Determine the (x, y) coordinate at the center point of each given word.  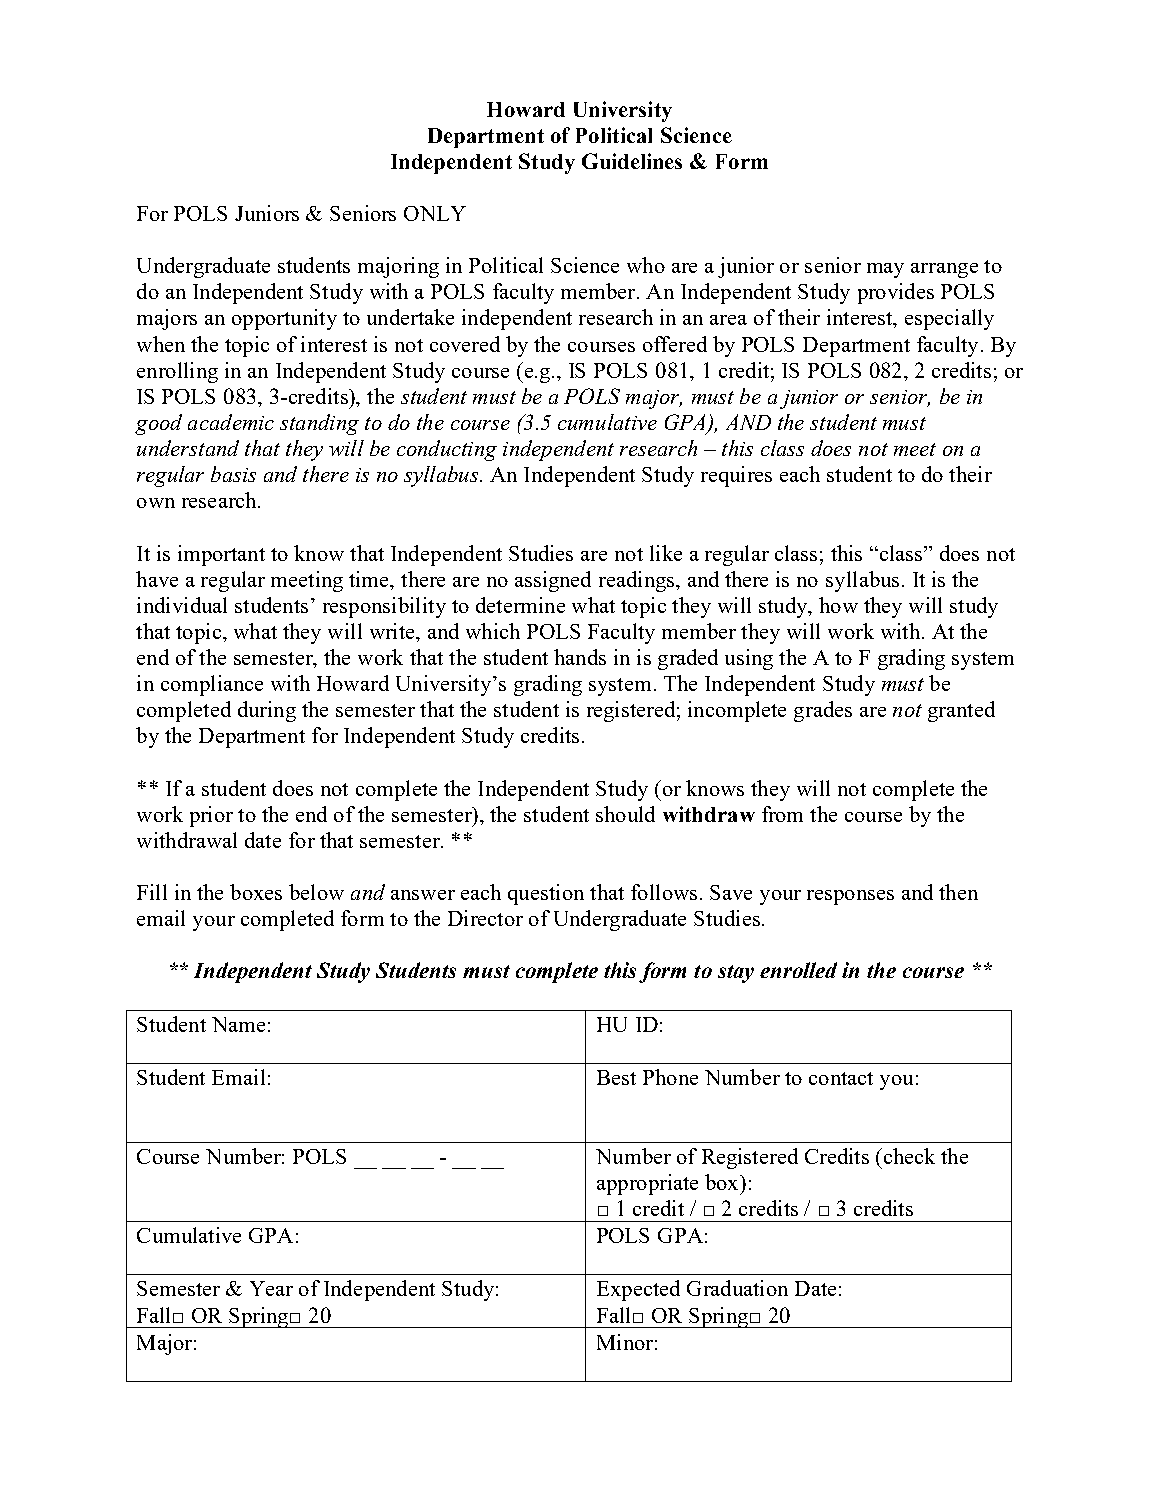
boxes (256, 892)
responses (850, 897)
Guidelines (632, 161)
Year (271, 1288)
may (885, 270)
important (221, 555)
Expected (638, 1290)
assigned (553, 581)
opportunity (284, 319)
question (546, 894)
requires (736, 476)
